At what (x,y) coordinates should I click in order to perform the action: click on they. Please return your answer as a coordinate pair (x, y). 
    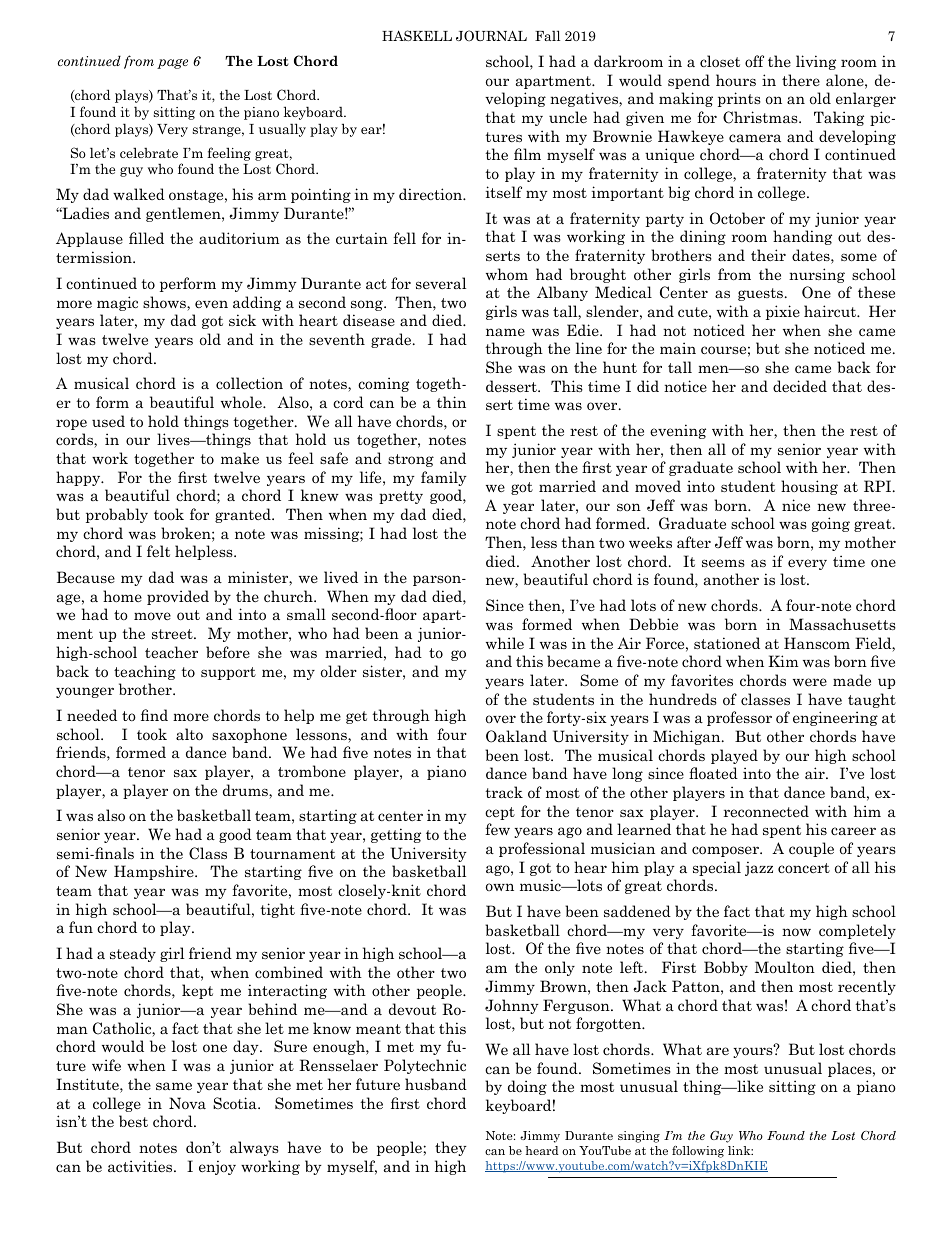
    Looking at the image, I should click on (451, 1148).
